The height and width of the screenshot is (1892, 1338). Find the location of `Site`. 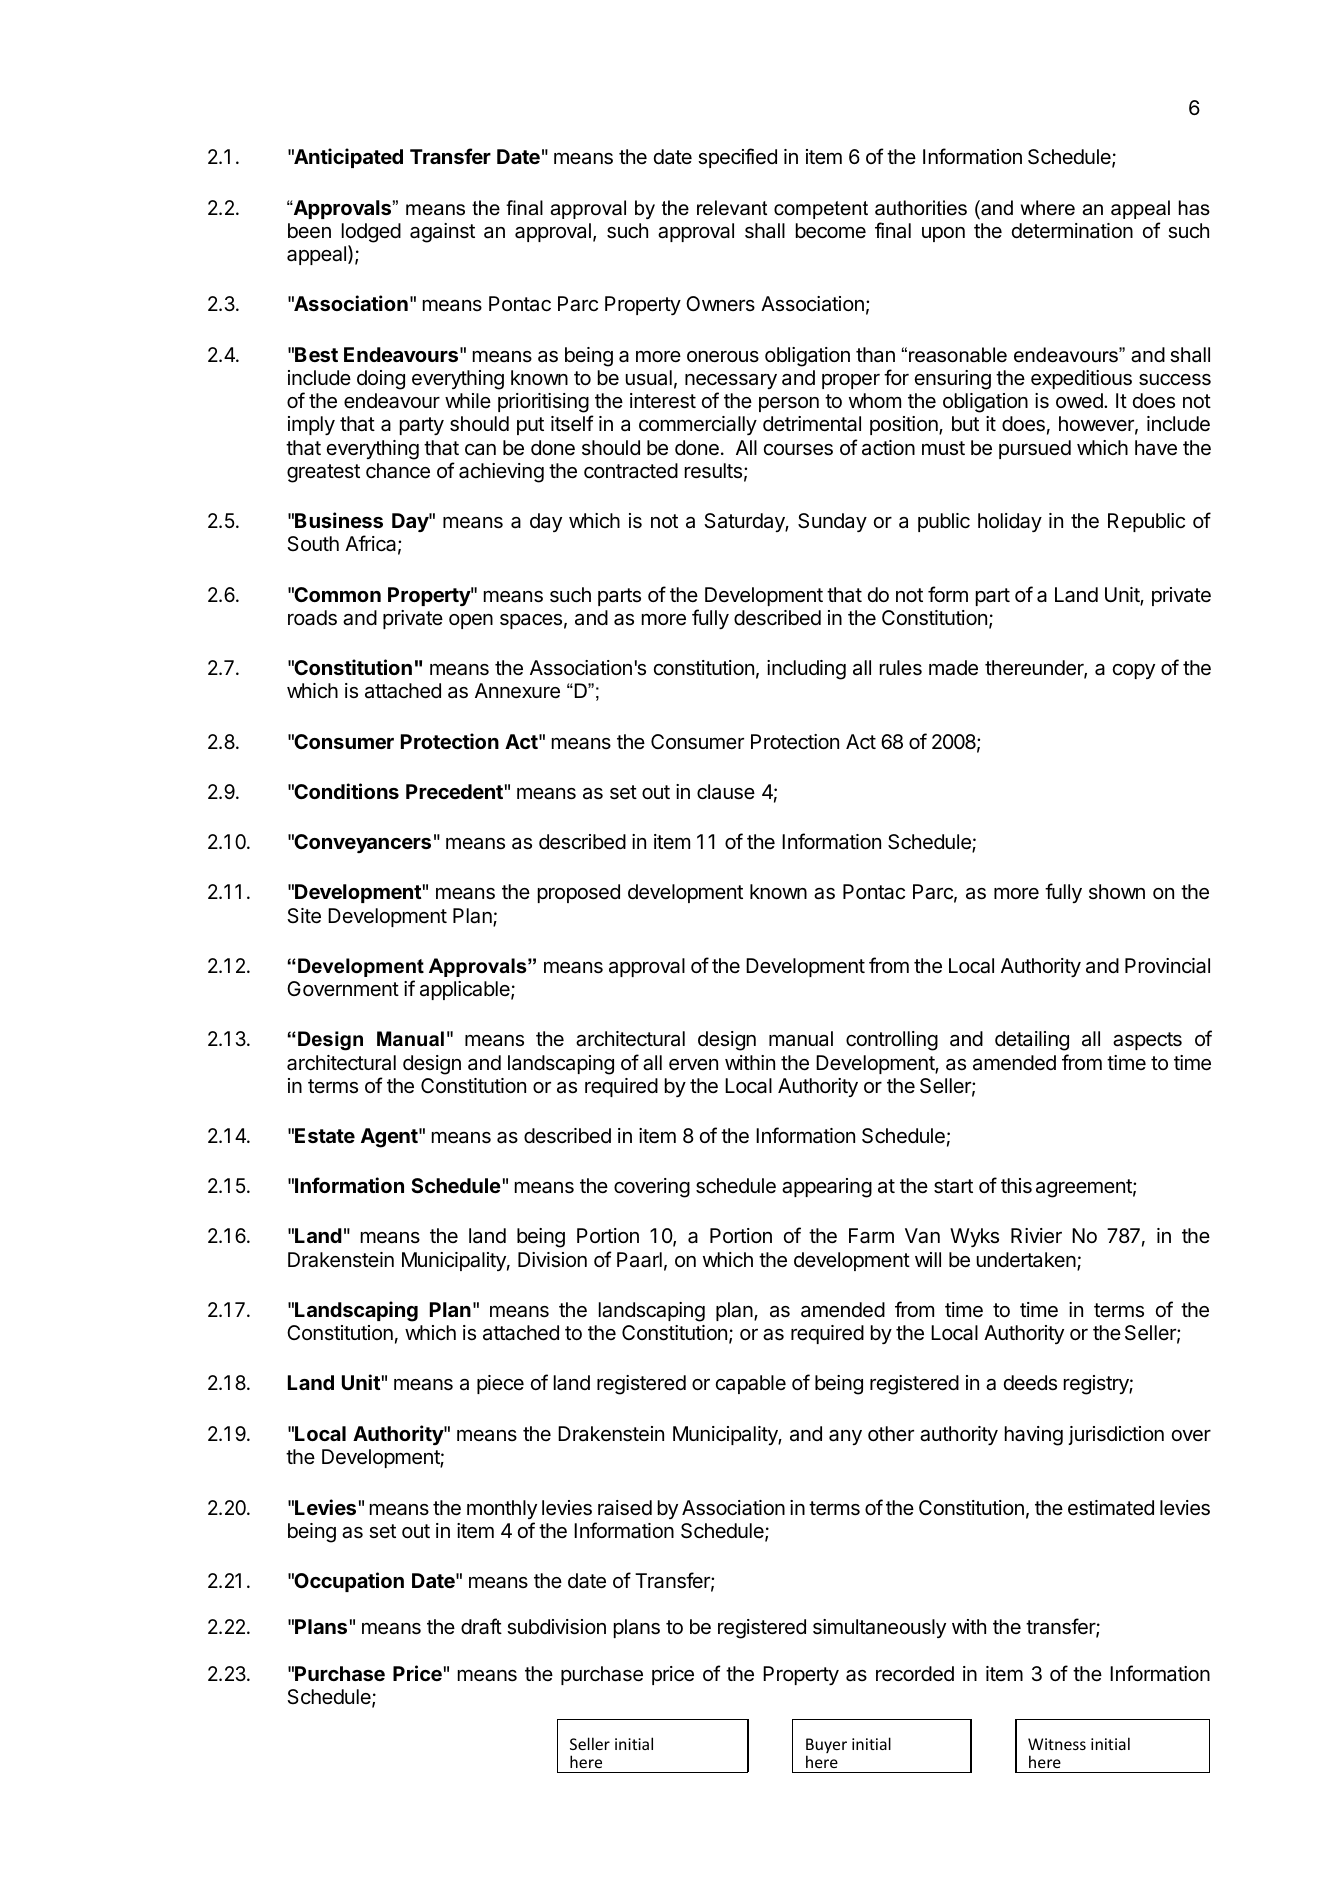

Site is located at coordinates (304, 916).
